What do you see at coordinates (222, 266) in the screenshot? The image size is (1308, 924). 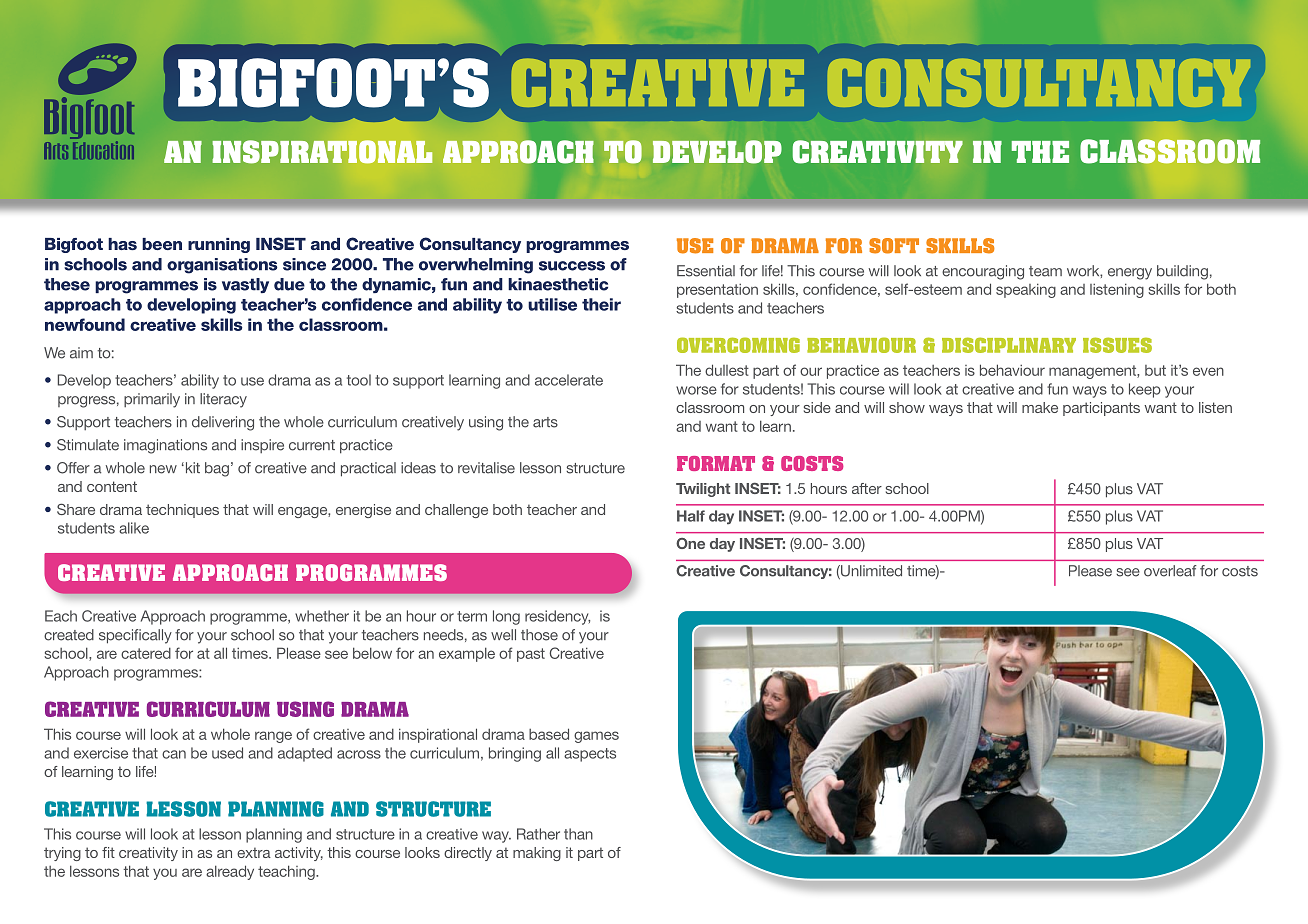 I see `organisations` at bounding box center [222, 266].
